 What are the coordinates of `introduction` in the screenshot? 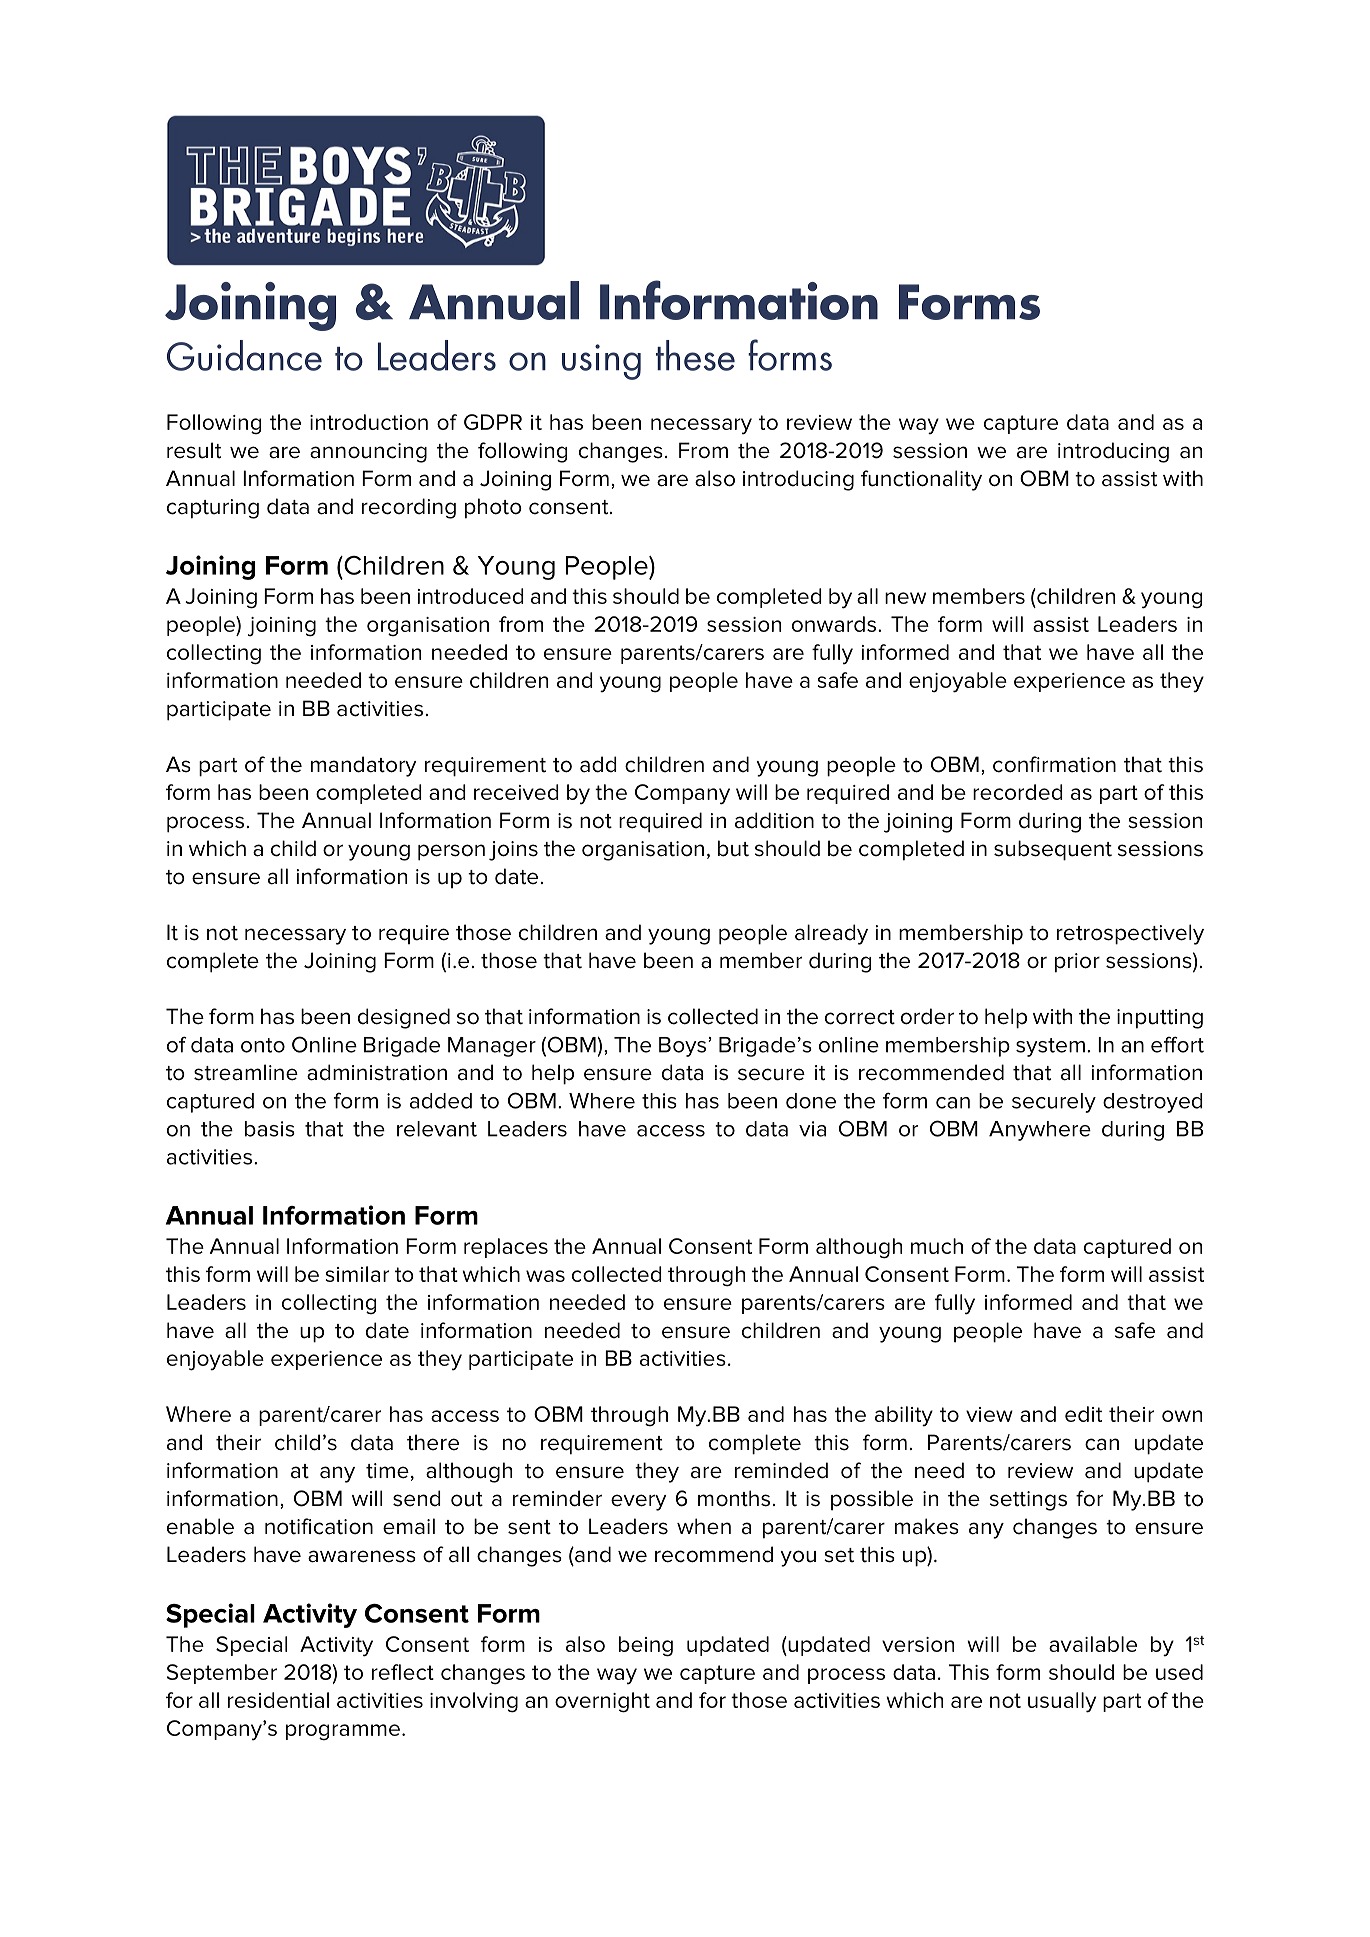 It's located at (369, 422).
